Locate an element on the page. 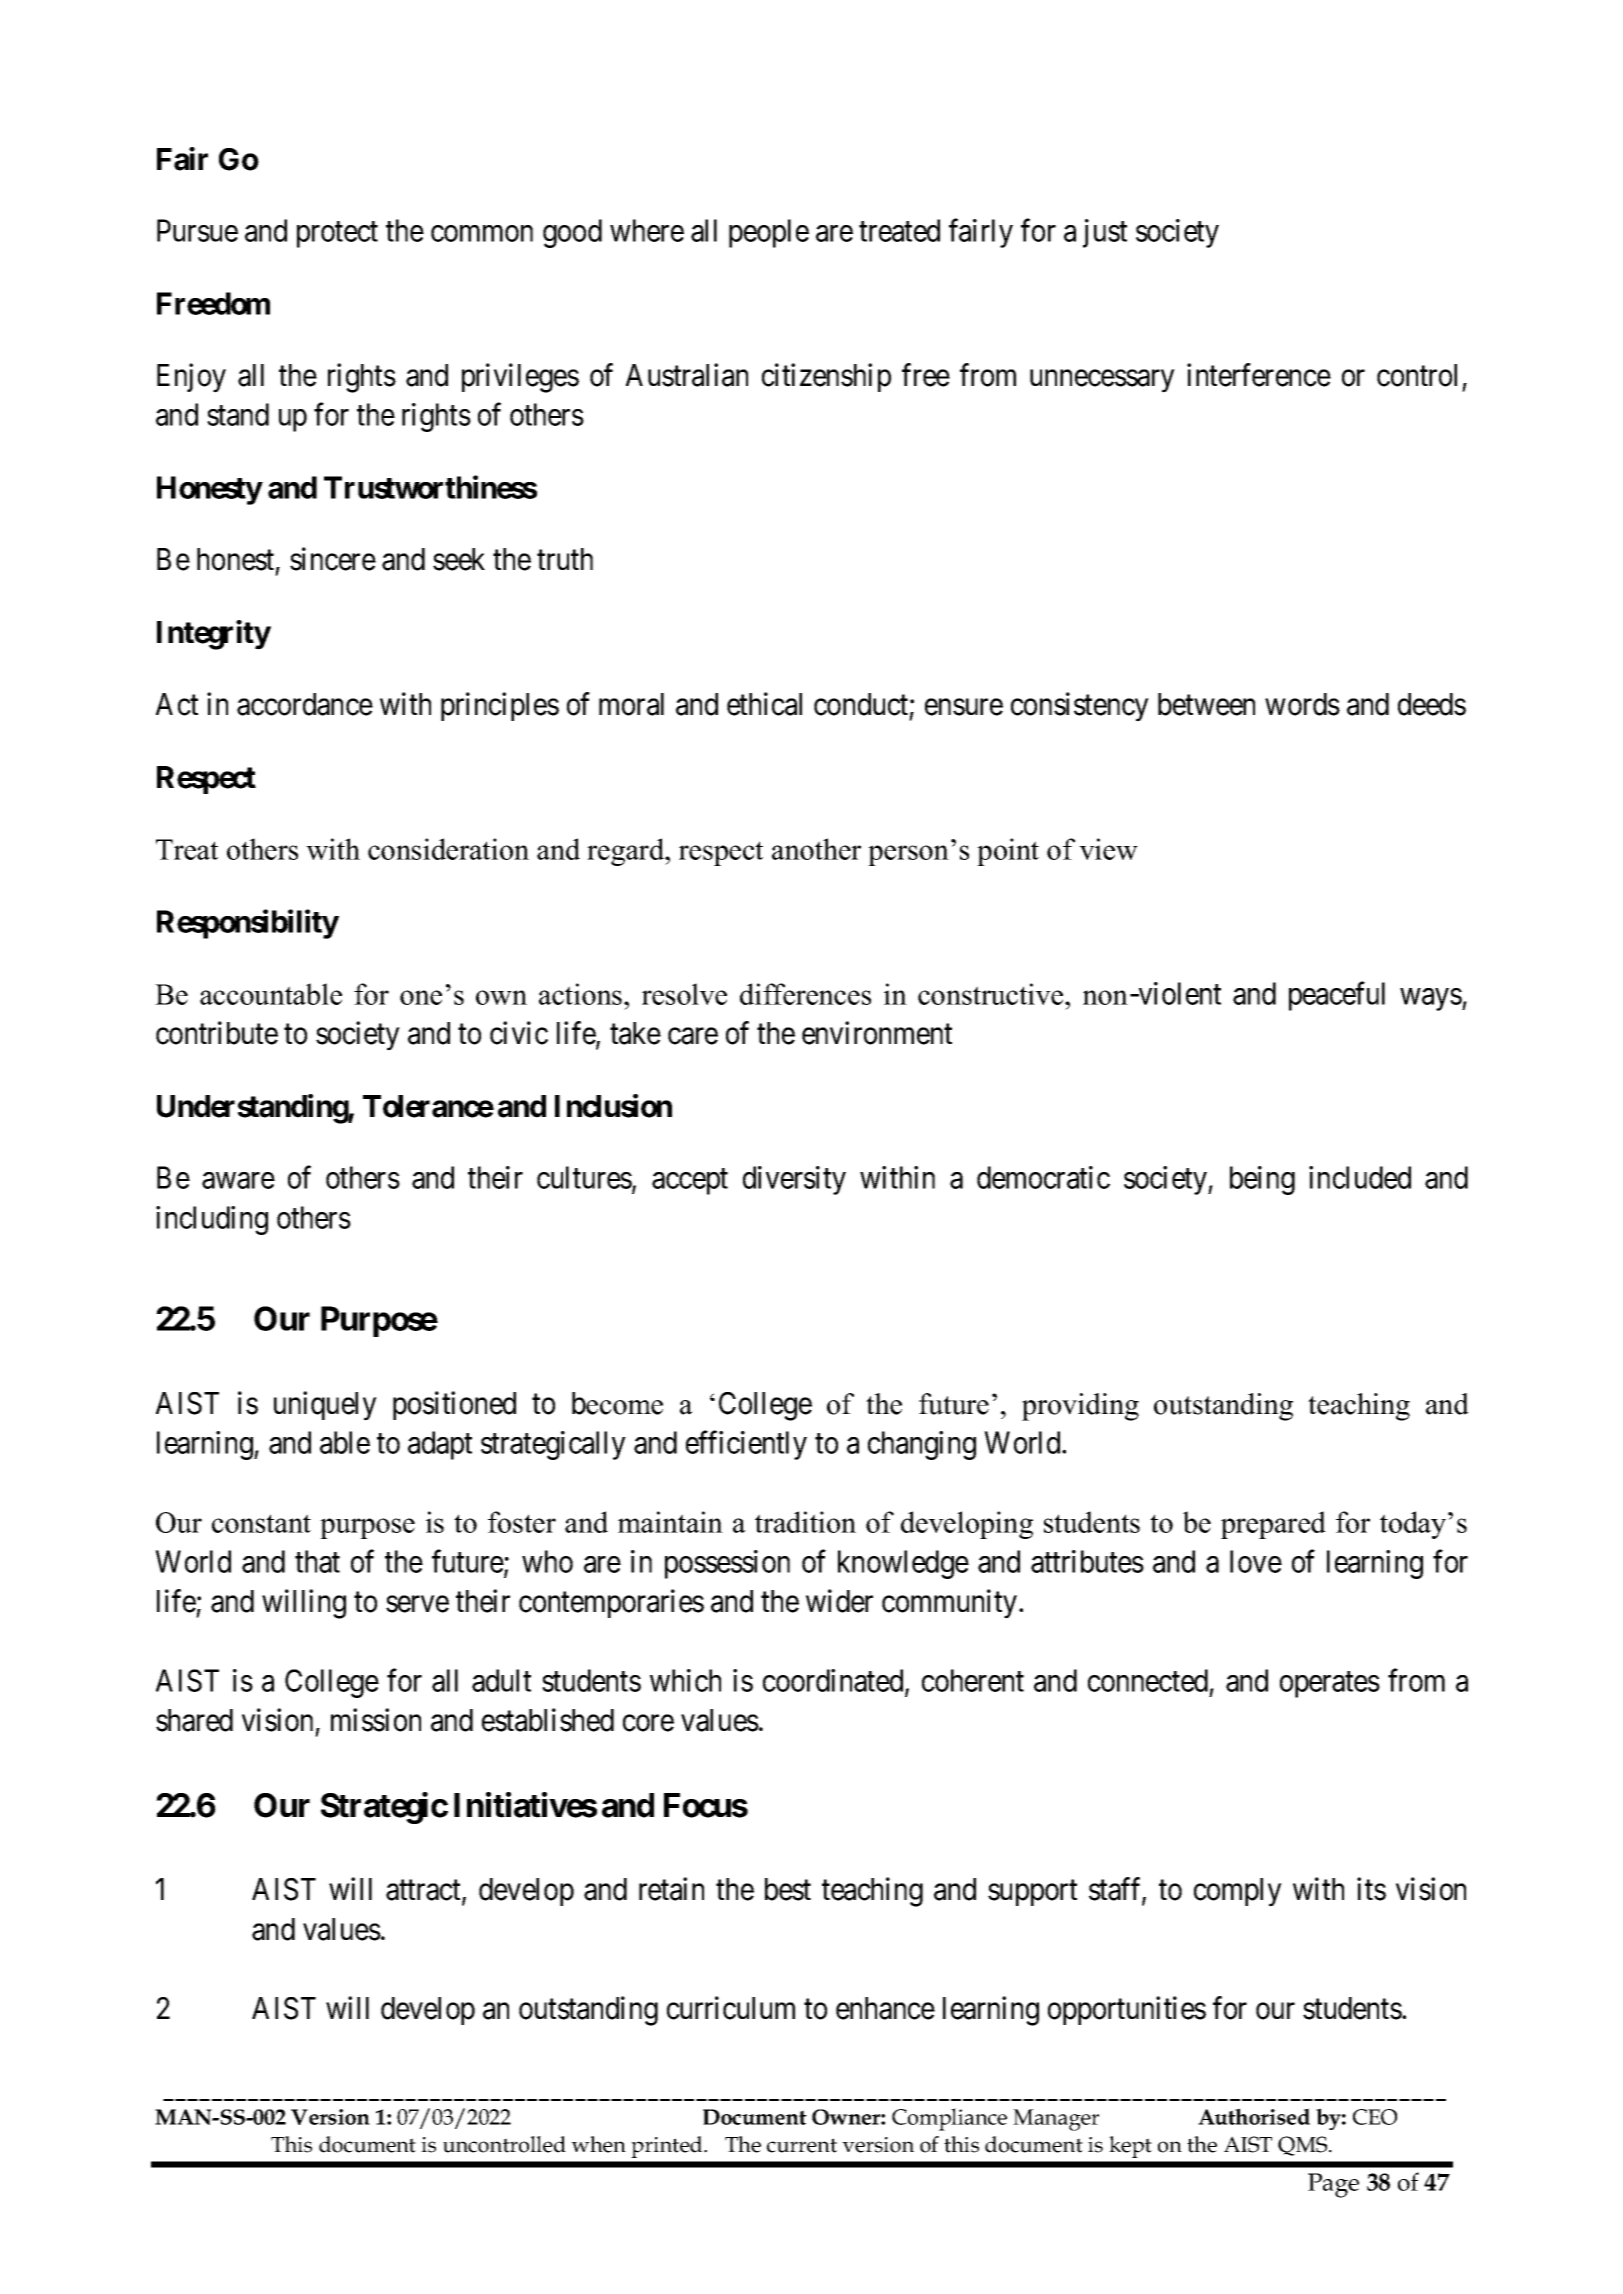 This page has width=1623, height=2294. aware is located at coordinates (238, 1180).
